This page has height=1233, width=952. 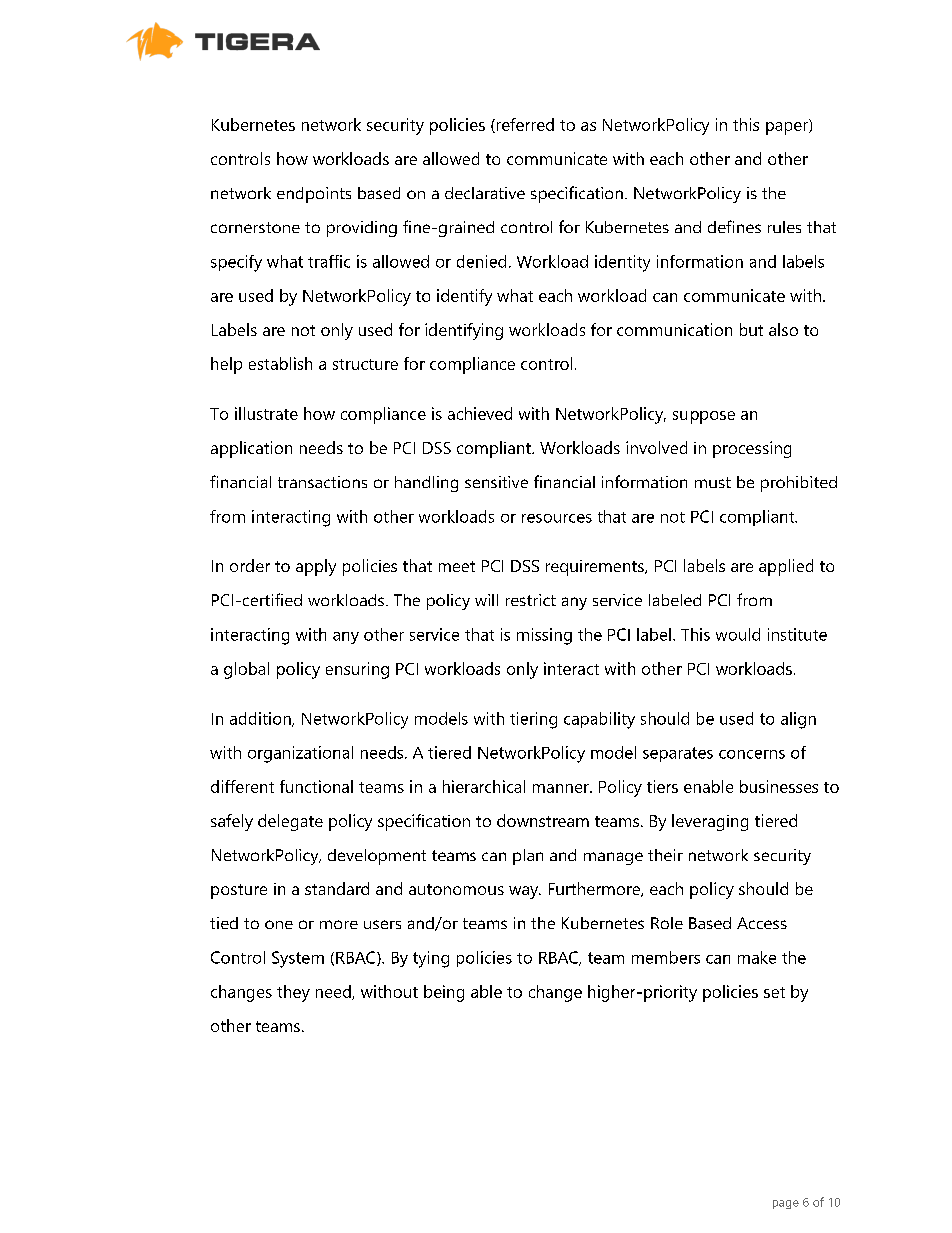 What do you see at coordinates (533, 720) in the page?
I see `tiering` at bounding box center [533, 720].
